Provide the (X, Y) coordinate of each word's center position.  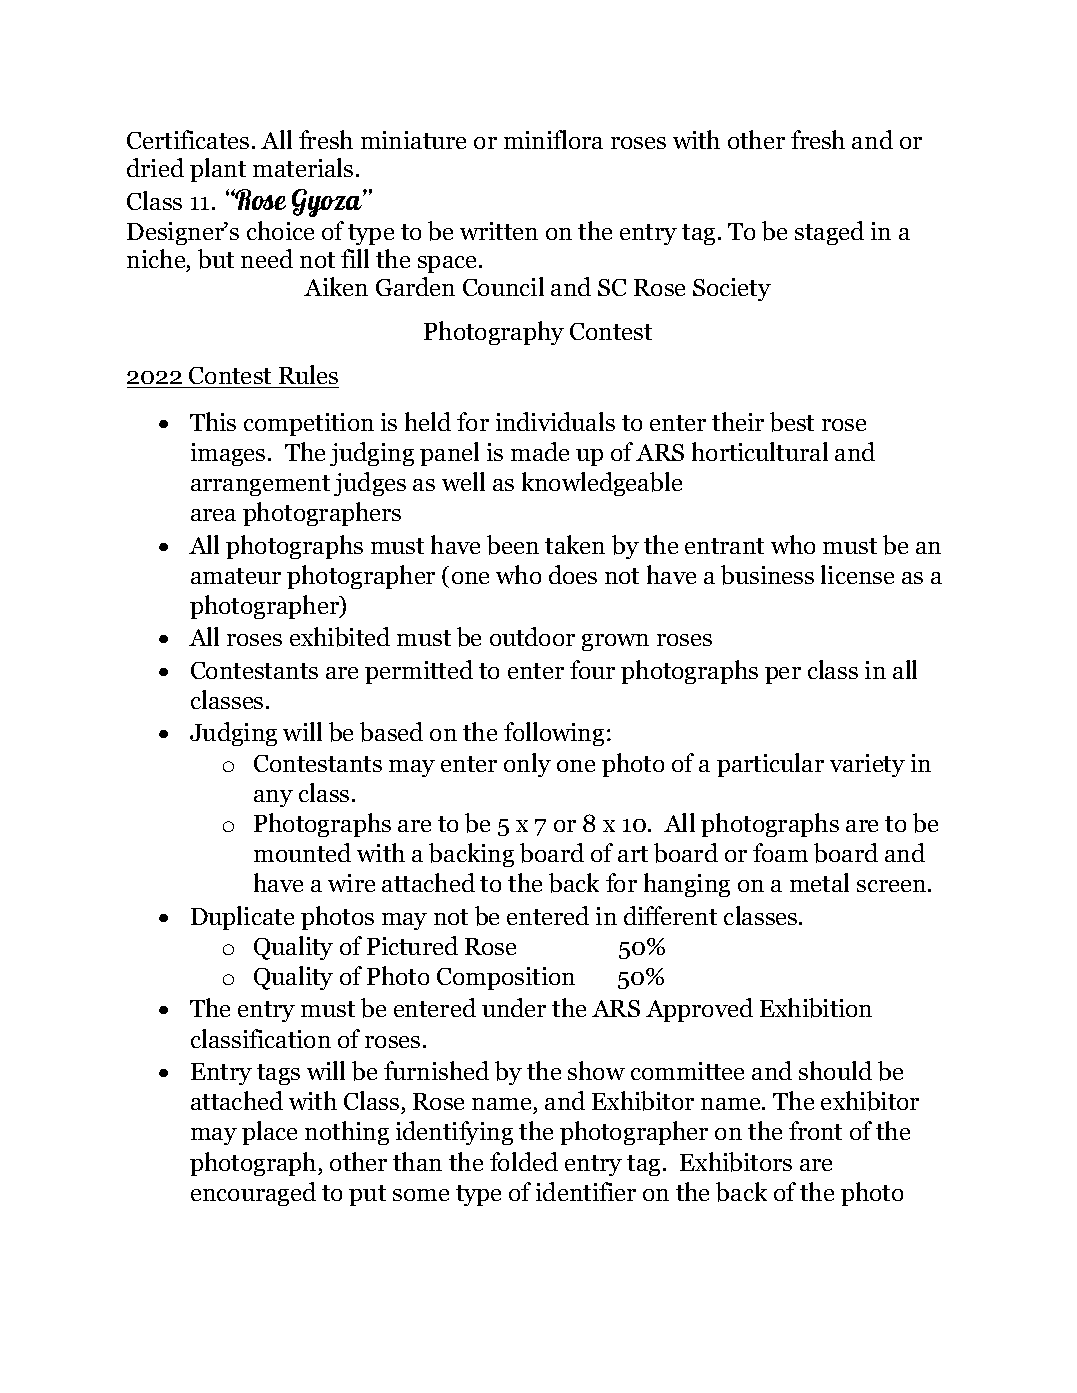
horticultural (760, 451)
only (527, 765)
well (463, 481)
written (499, 231)
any (273, 798)
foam (780, 852)
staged (829, 233)
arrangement (260, 485)
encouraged (253, 1194)
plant (218, 170)
